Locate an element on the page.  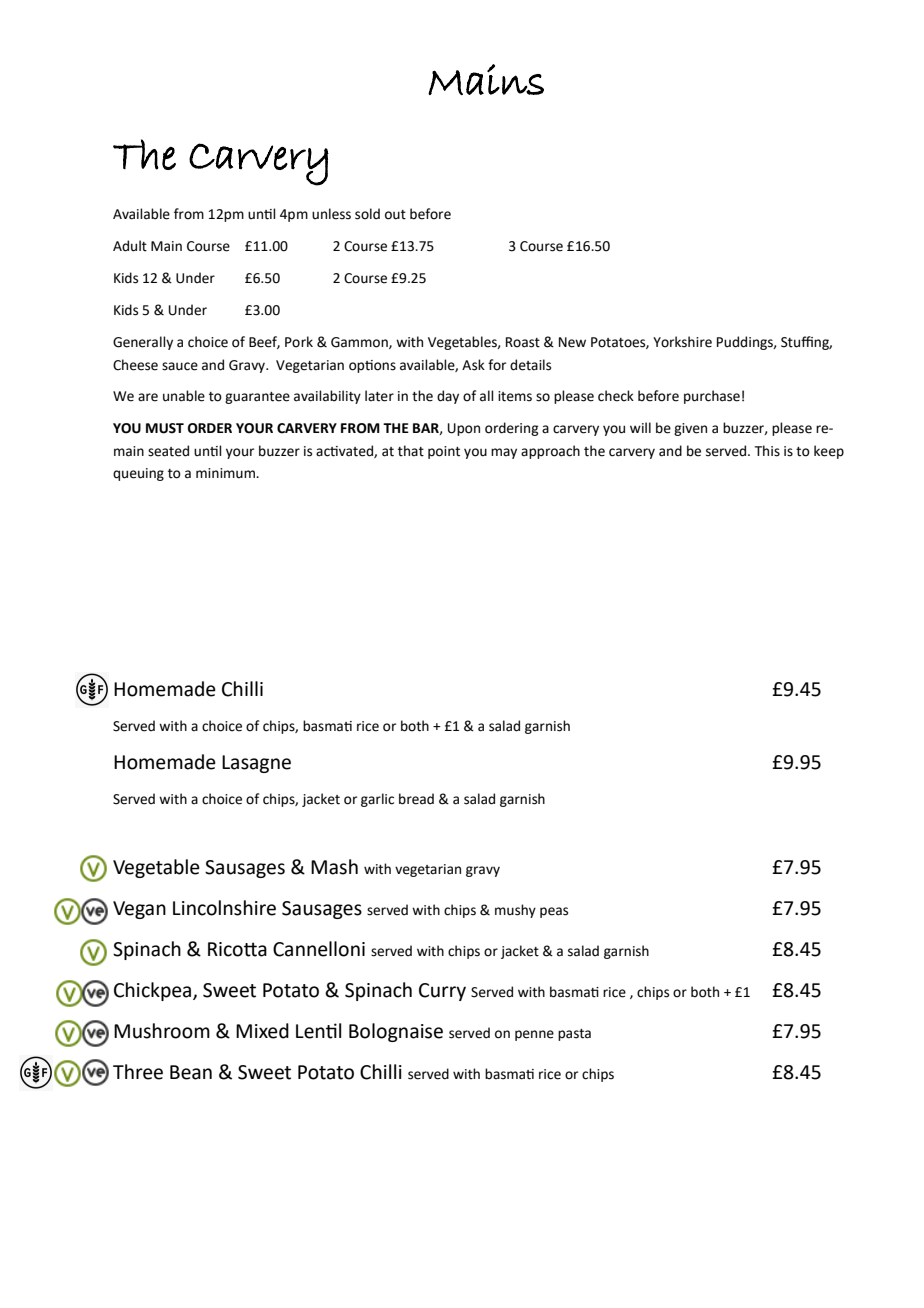
bread is located at coordinates (416, 799).
